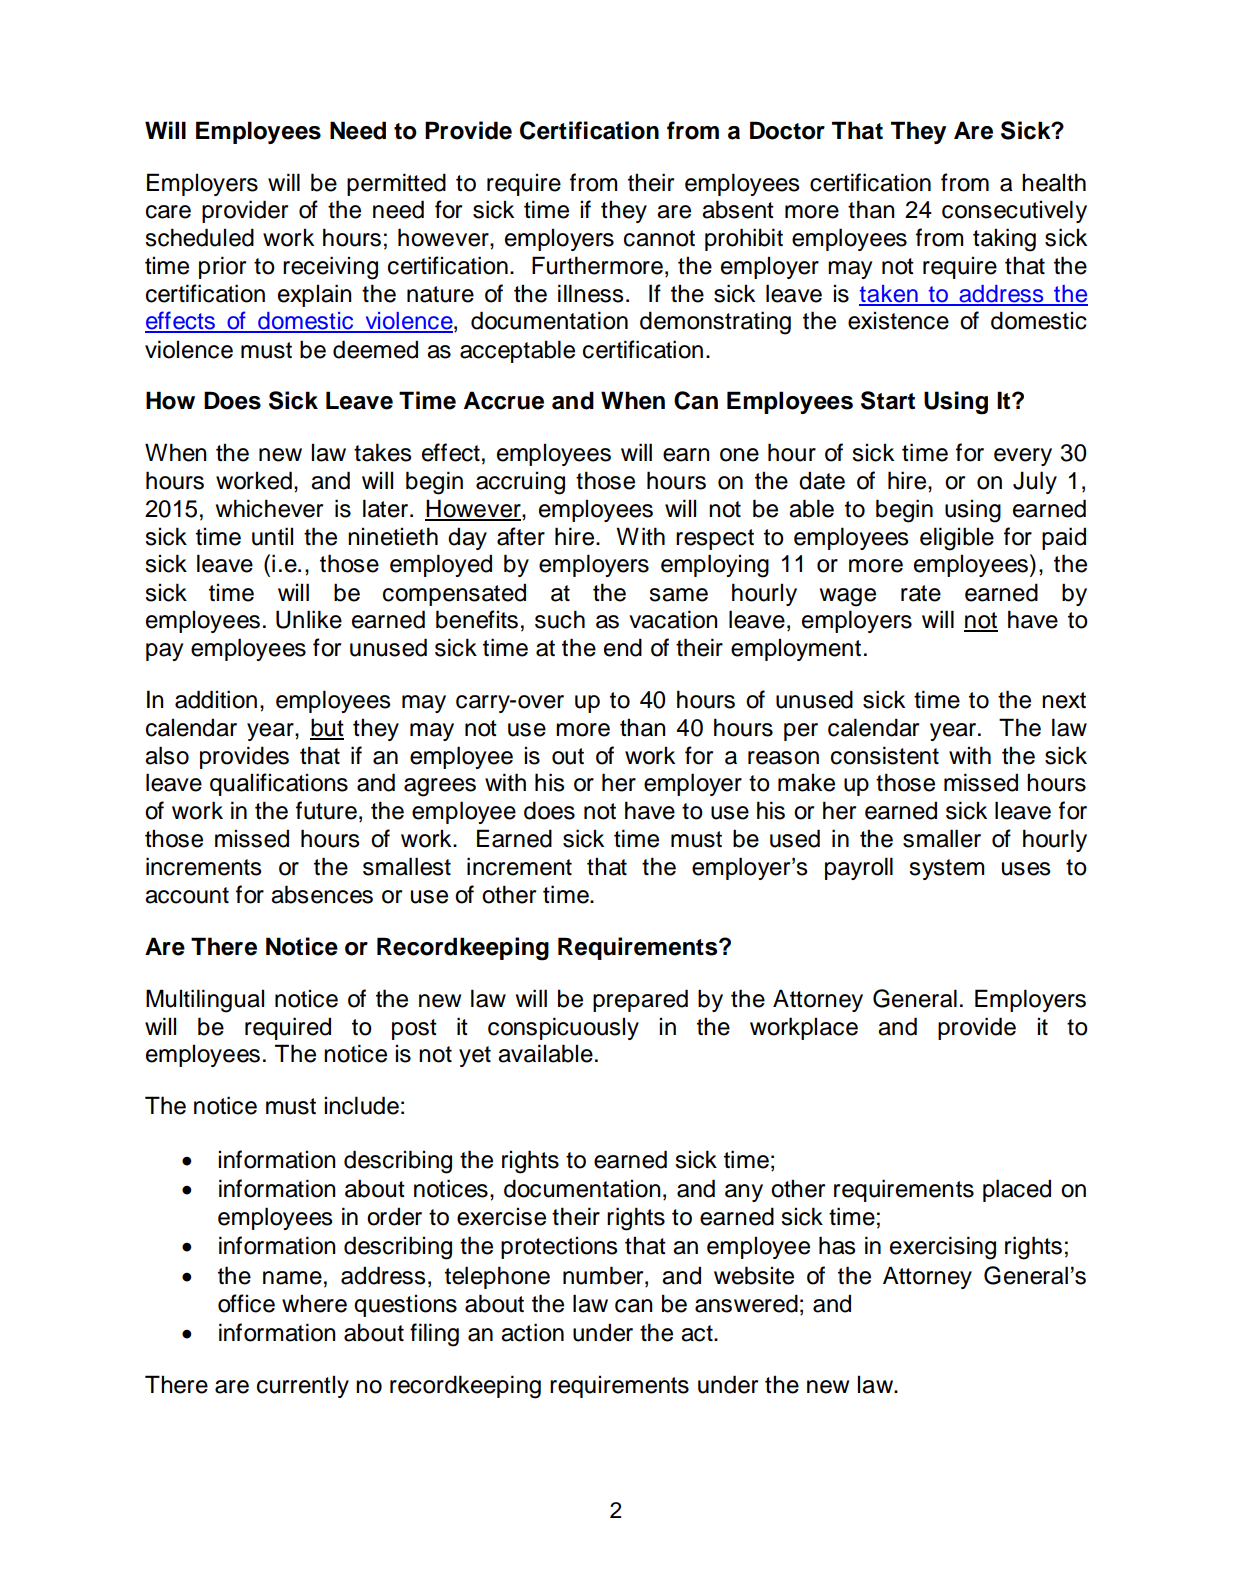  I want to click on consecutively, so click(1014, 211).
